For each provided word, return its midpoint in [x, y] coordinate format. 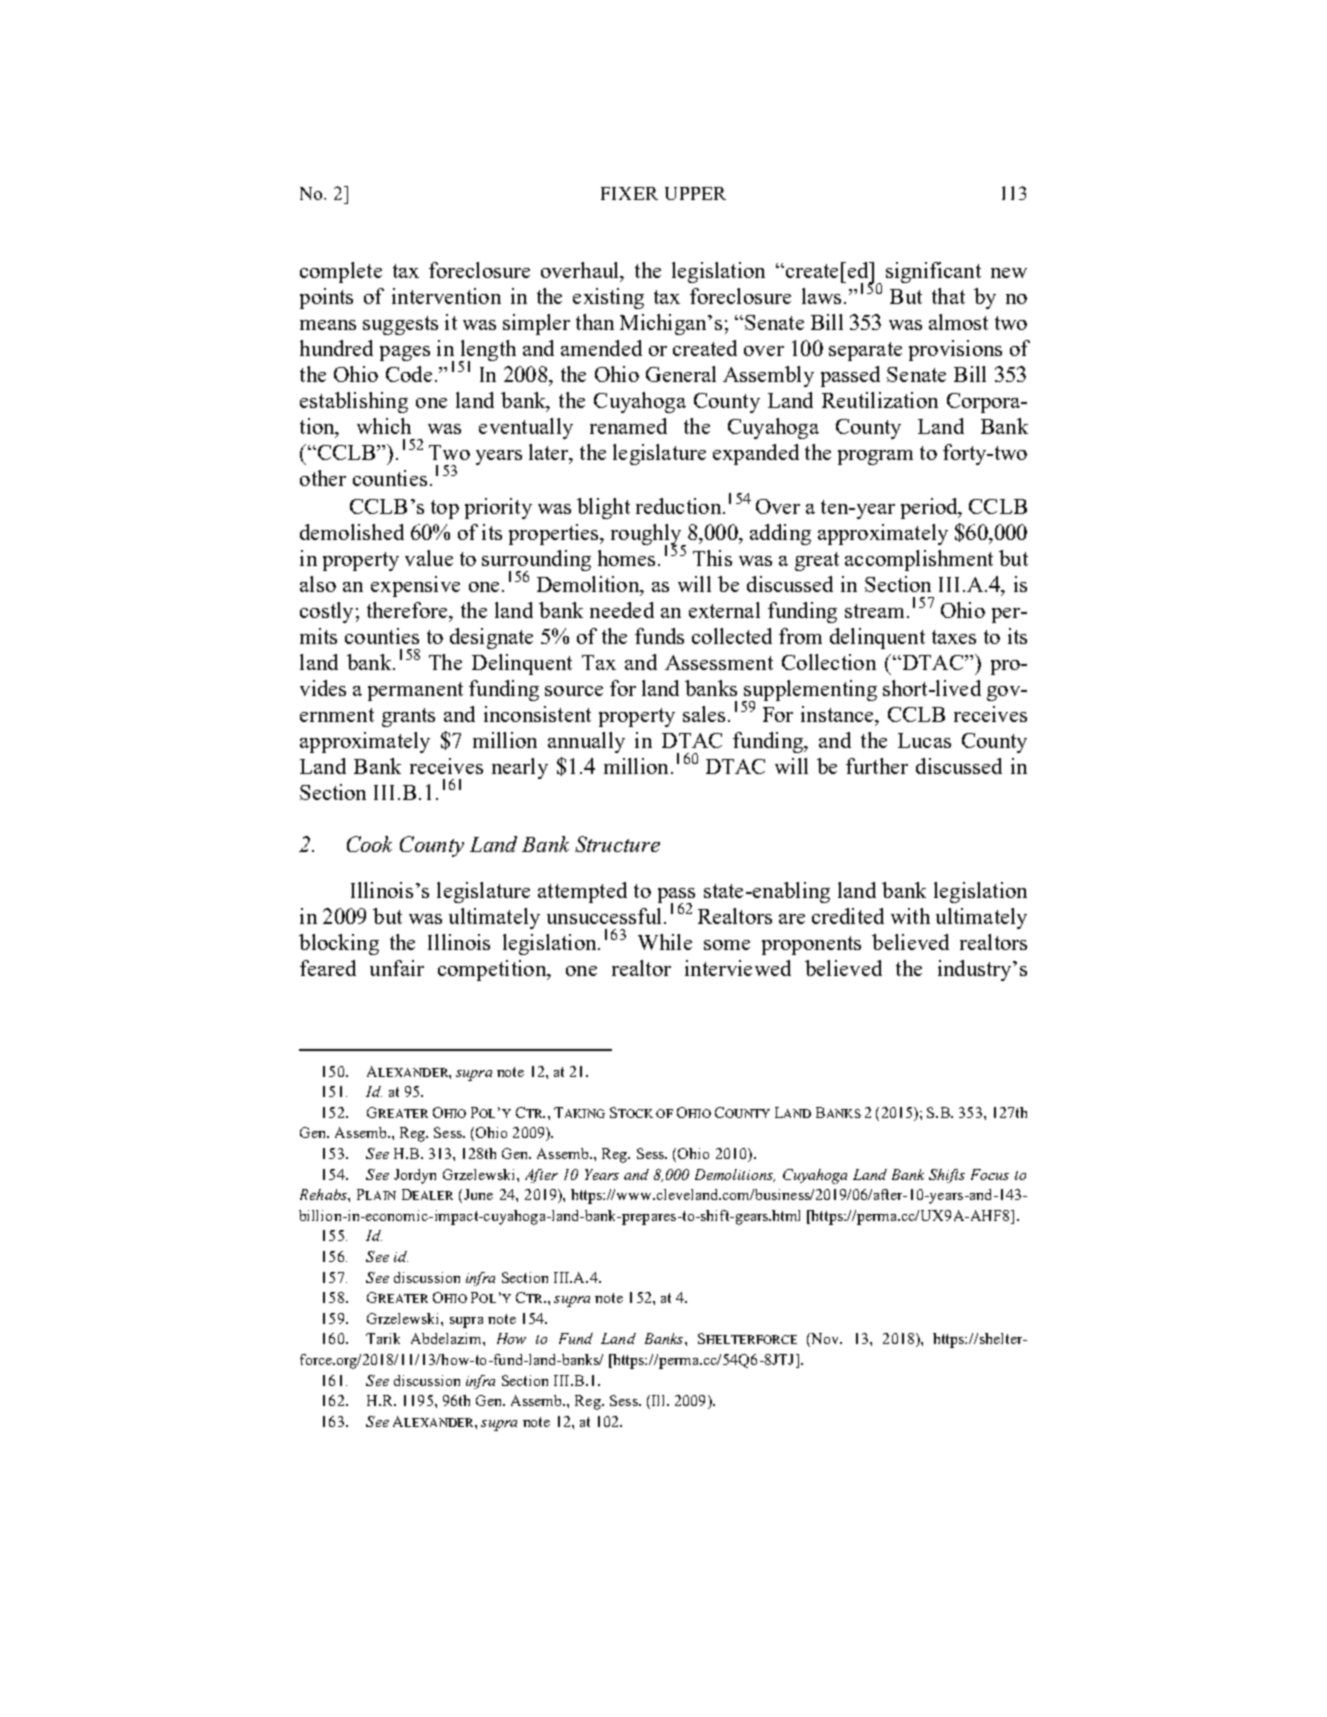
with [910, 916]
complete [341, 272]
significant [933, 272]
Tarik [383, 1338]
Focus [990, 1174]
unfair [397, 968]
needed [622, 610]
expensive [415, 586]
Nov [825, 1340]
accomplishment [919, 560]
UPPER [695, 193]
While [665, 942]
